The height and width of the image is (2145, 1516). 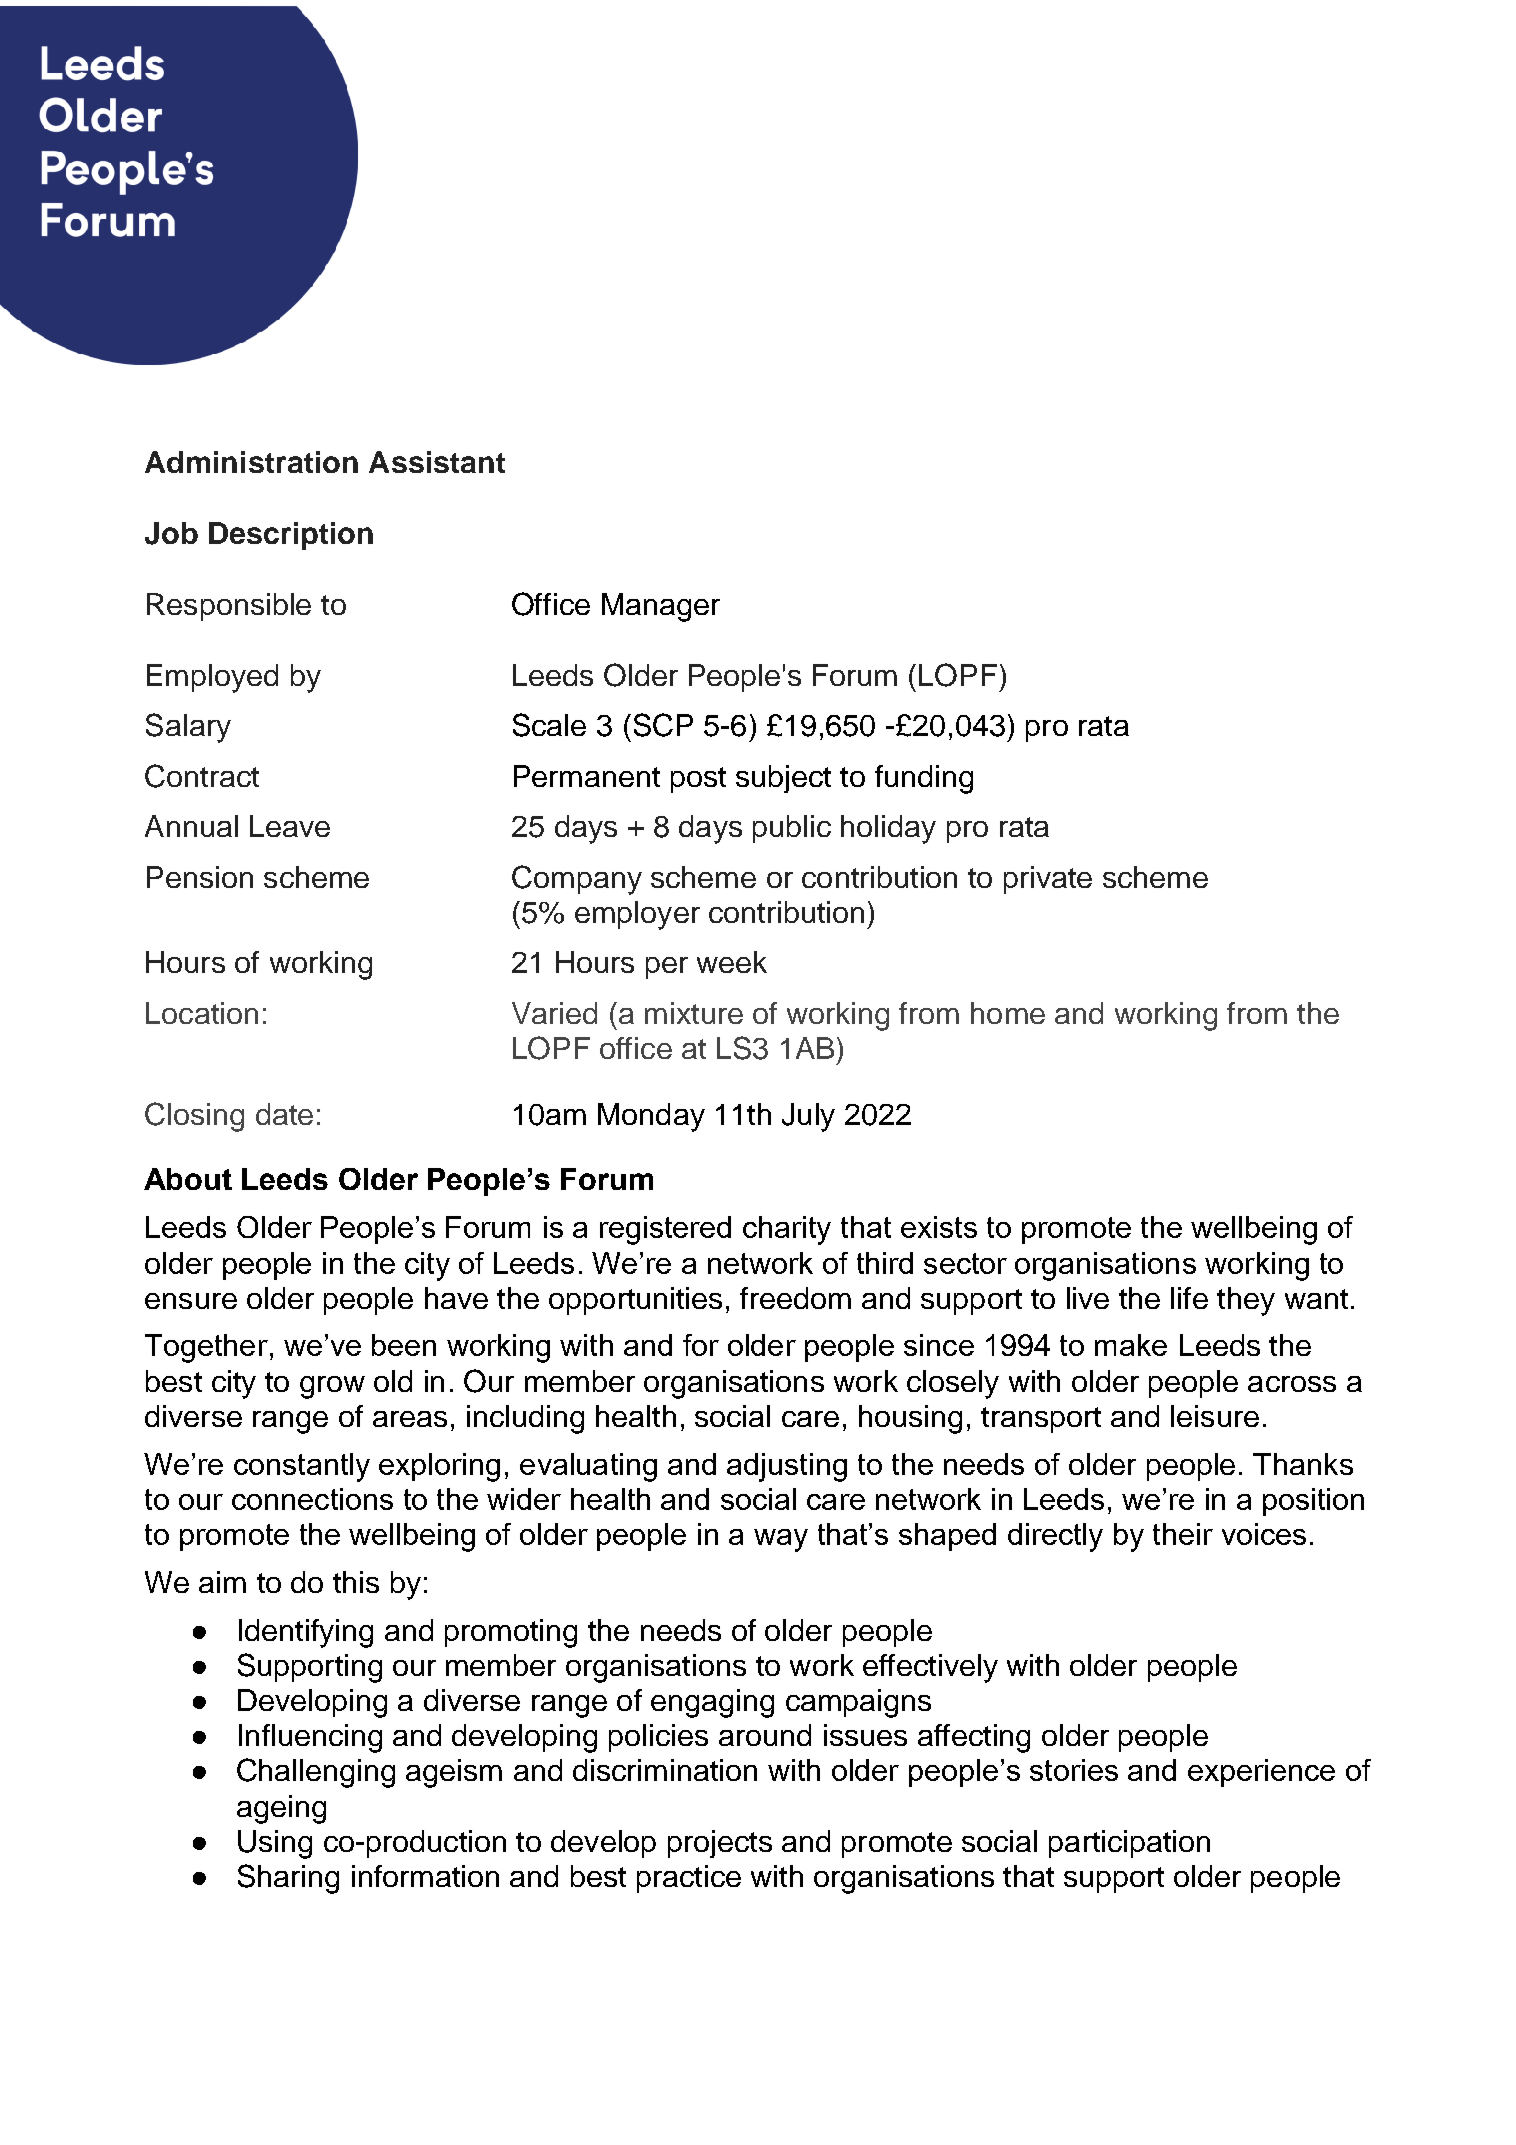 I want to click on ageing, so click(x=281, y=1809).
